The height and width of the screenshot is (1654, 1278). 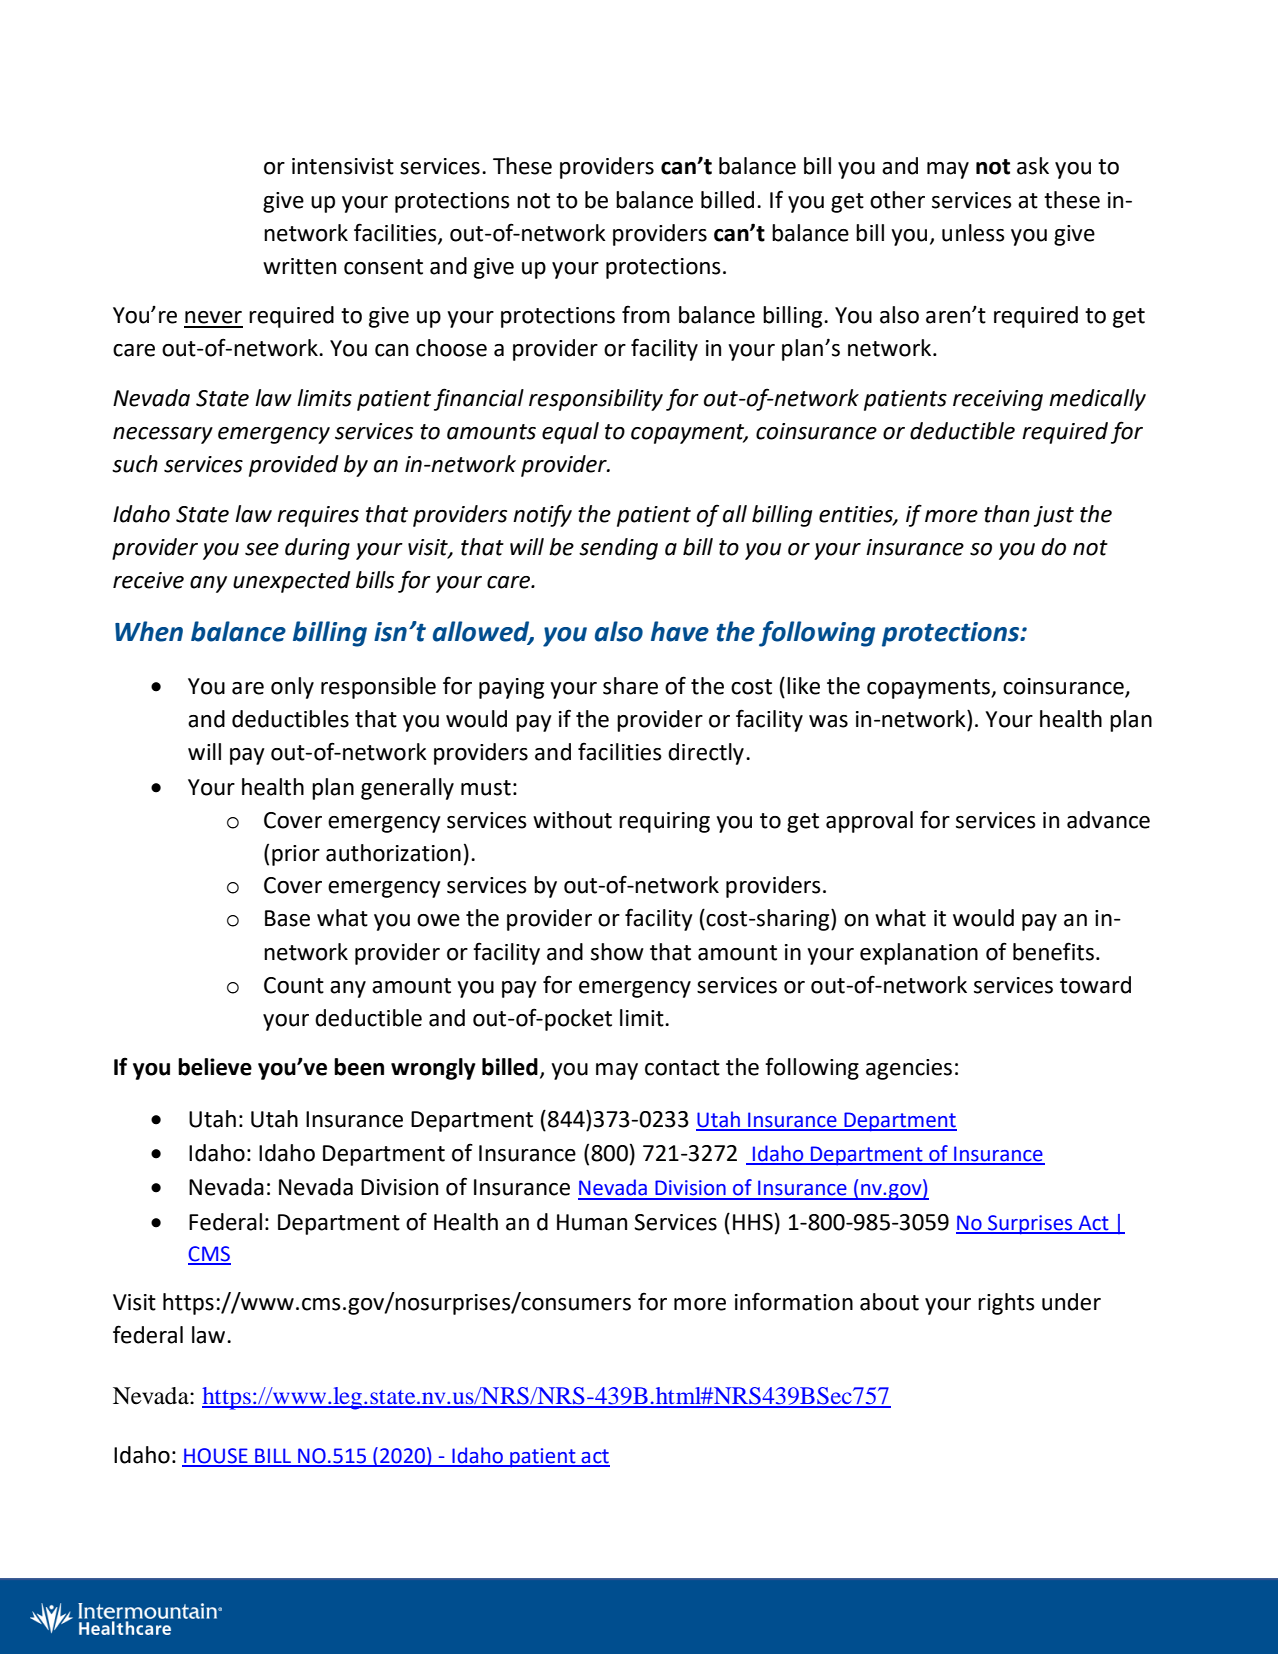 What do you see at coordinates (296, 855) in the screenshot?
I see `prior` at bounding box center [296, 855].
